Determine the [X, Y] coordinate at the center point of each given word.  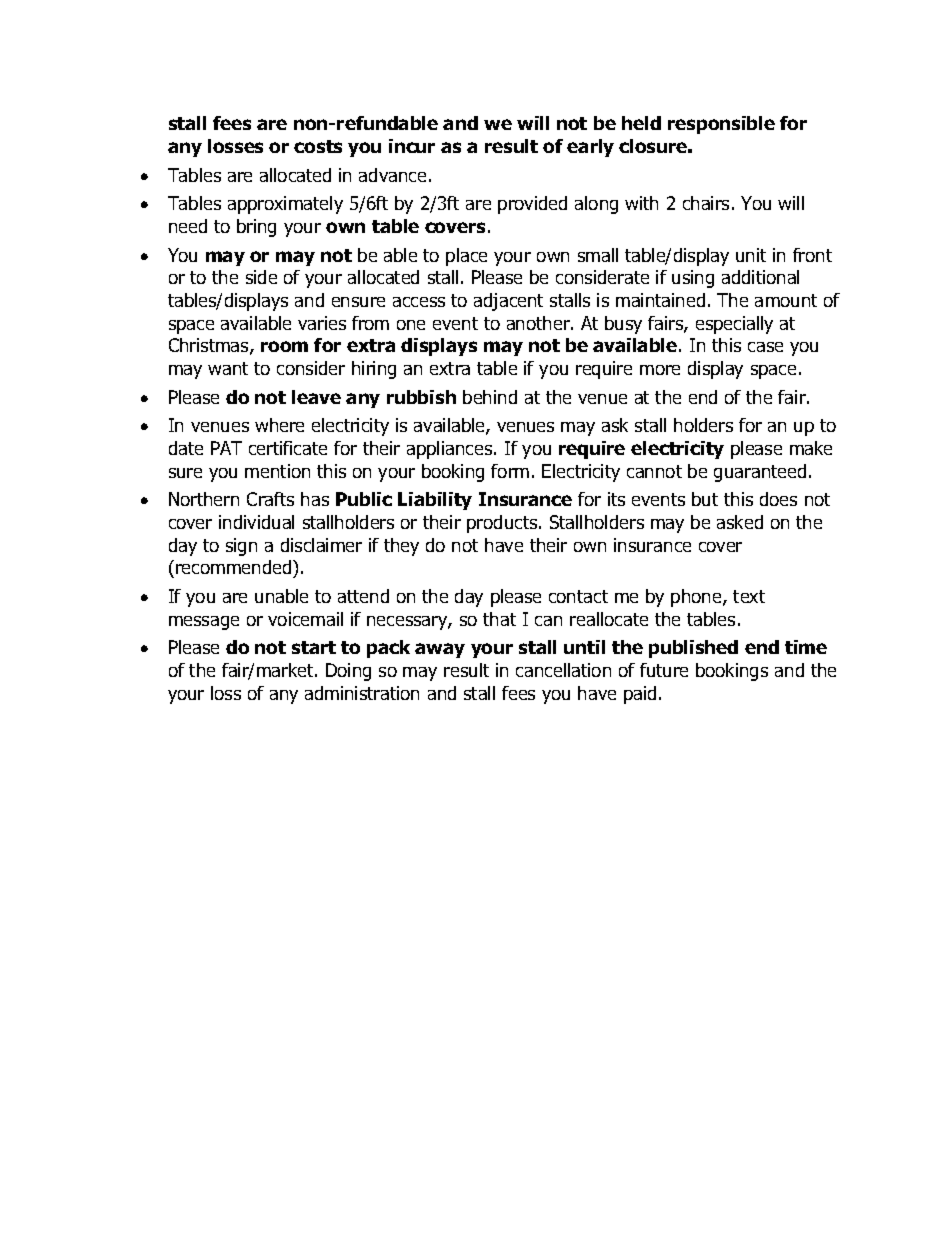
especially [734, 325]
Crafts [270, 499]
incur [412, 146]
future [664, 670]
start [314, 647]
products [503, 524]
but [705, 499]
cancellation [563, 670]
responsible [721, 125]
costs [318, 146]
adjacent [508, 302]
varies [322, 323]
